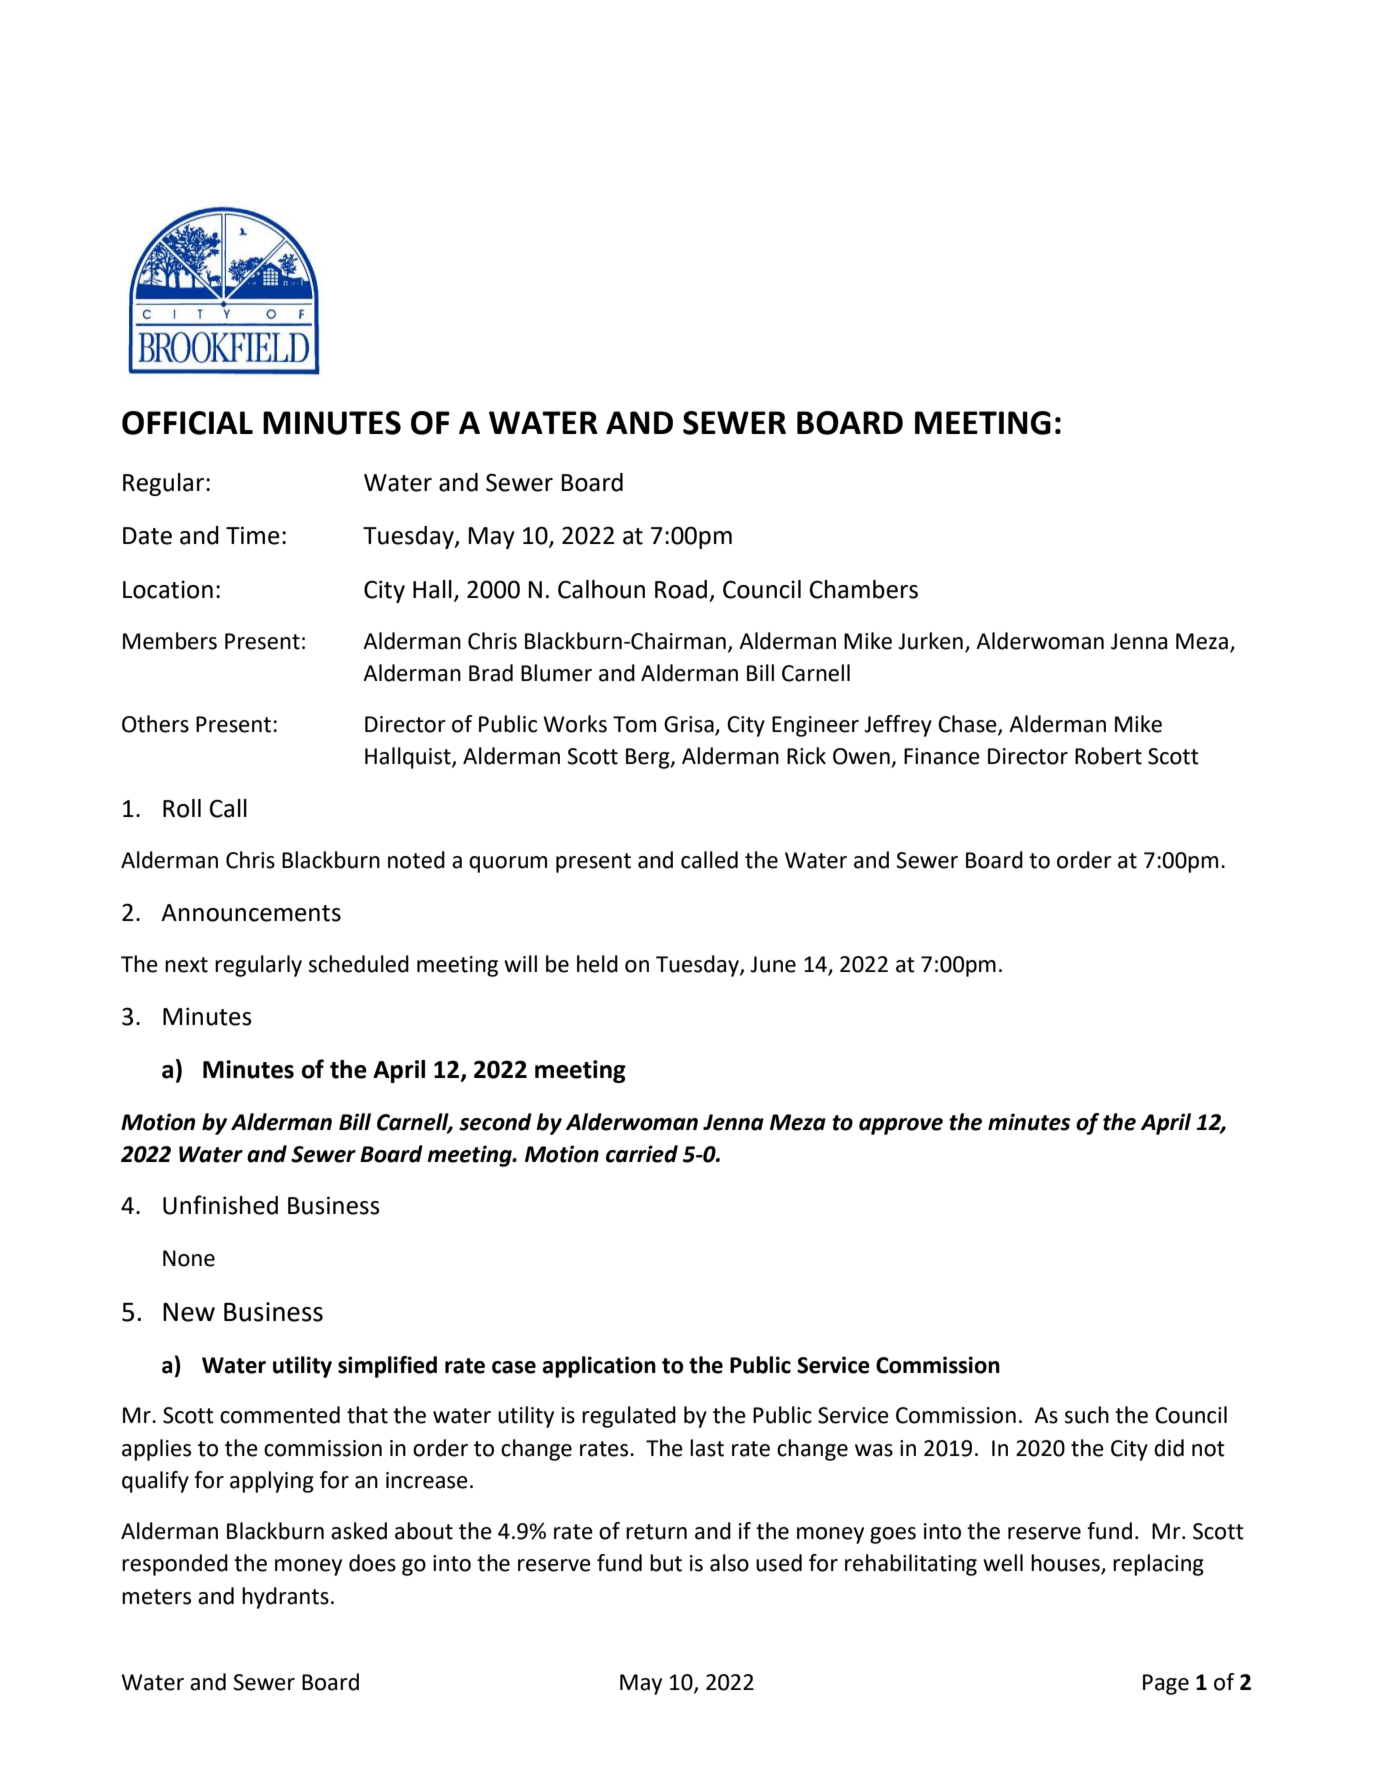  Describe the element at coordinates (251, 913) in the screenshot. I see `Announcements` at that location.
